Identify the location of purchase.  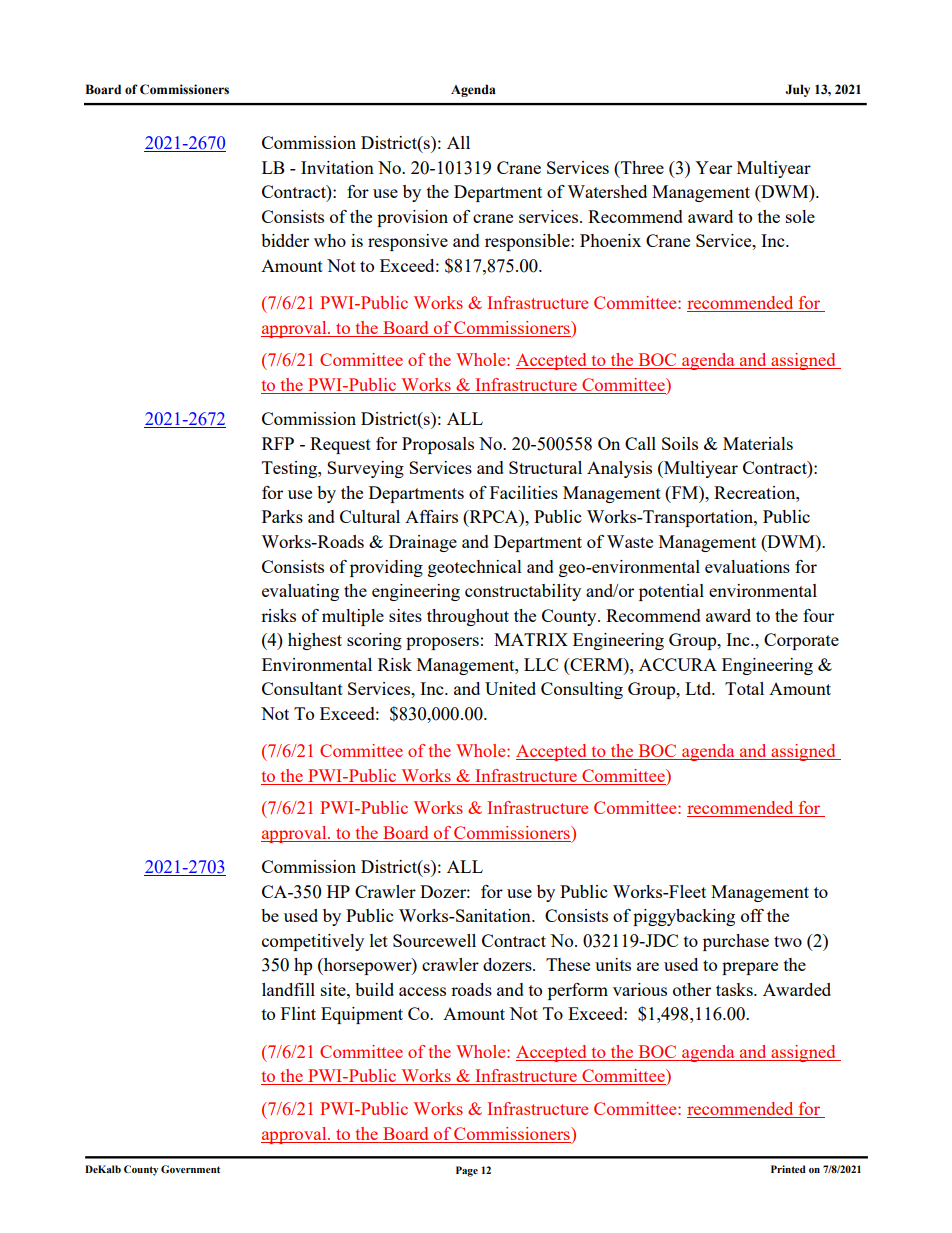
(736, 942).
